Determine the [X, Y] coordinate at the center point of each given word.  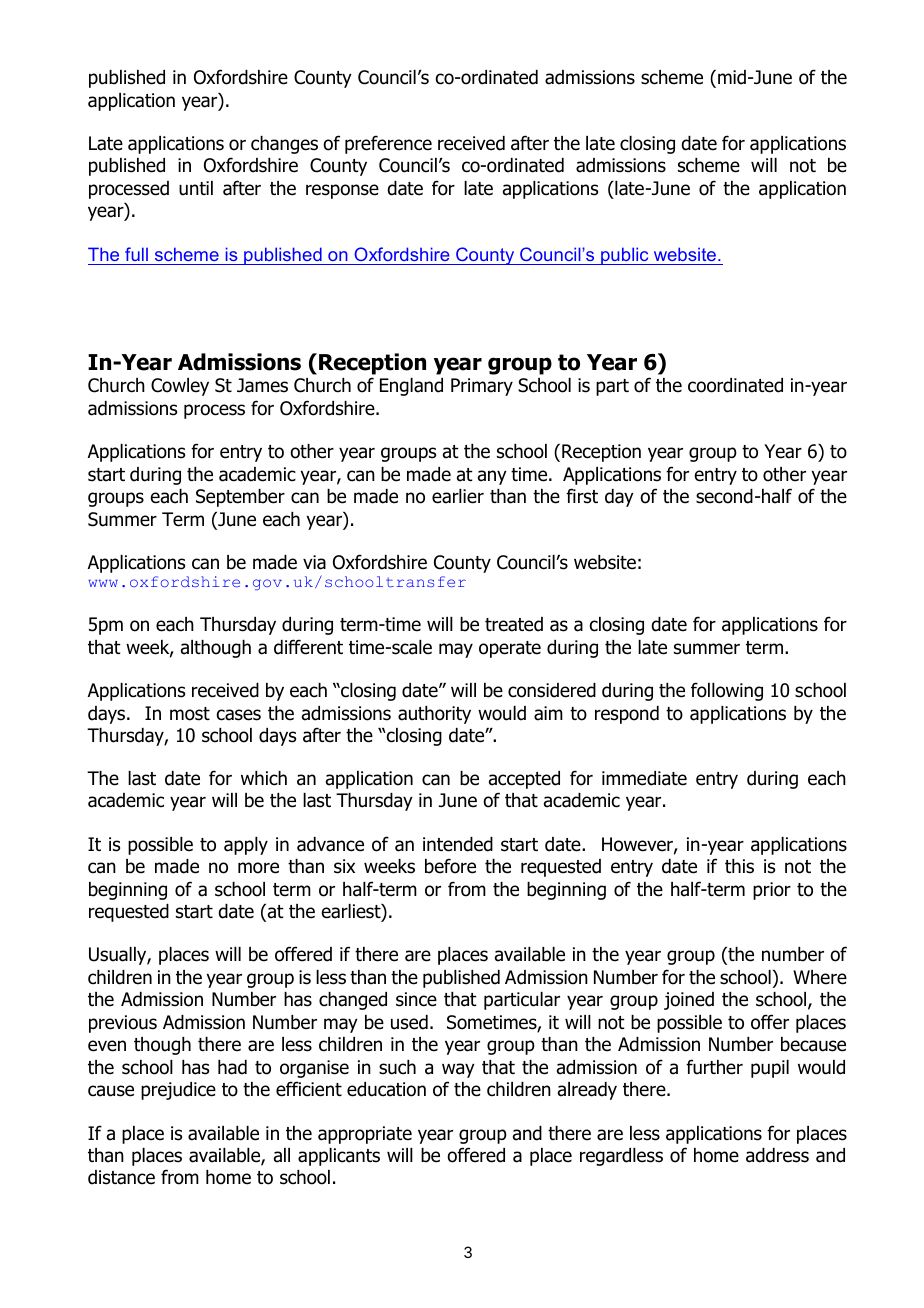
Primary [482, 387]
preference [388, 144]
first [582, 496]
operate [510, 649]
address [777, 1155]
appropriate [365, 1135]
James [262, 385]
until [196, 188]
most [190, 714]
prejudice [178, 1091]
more [258, 868]
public [625, 256]
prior [772, 891]
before [450, 866]
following [727, 691]
